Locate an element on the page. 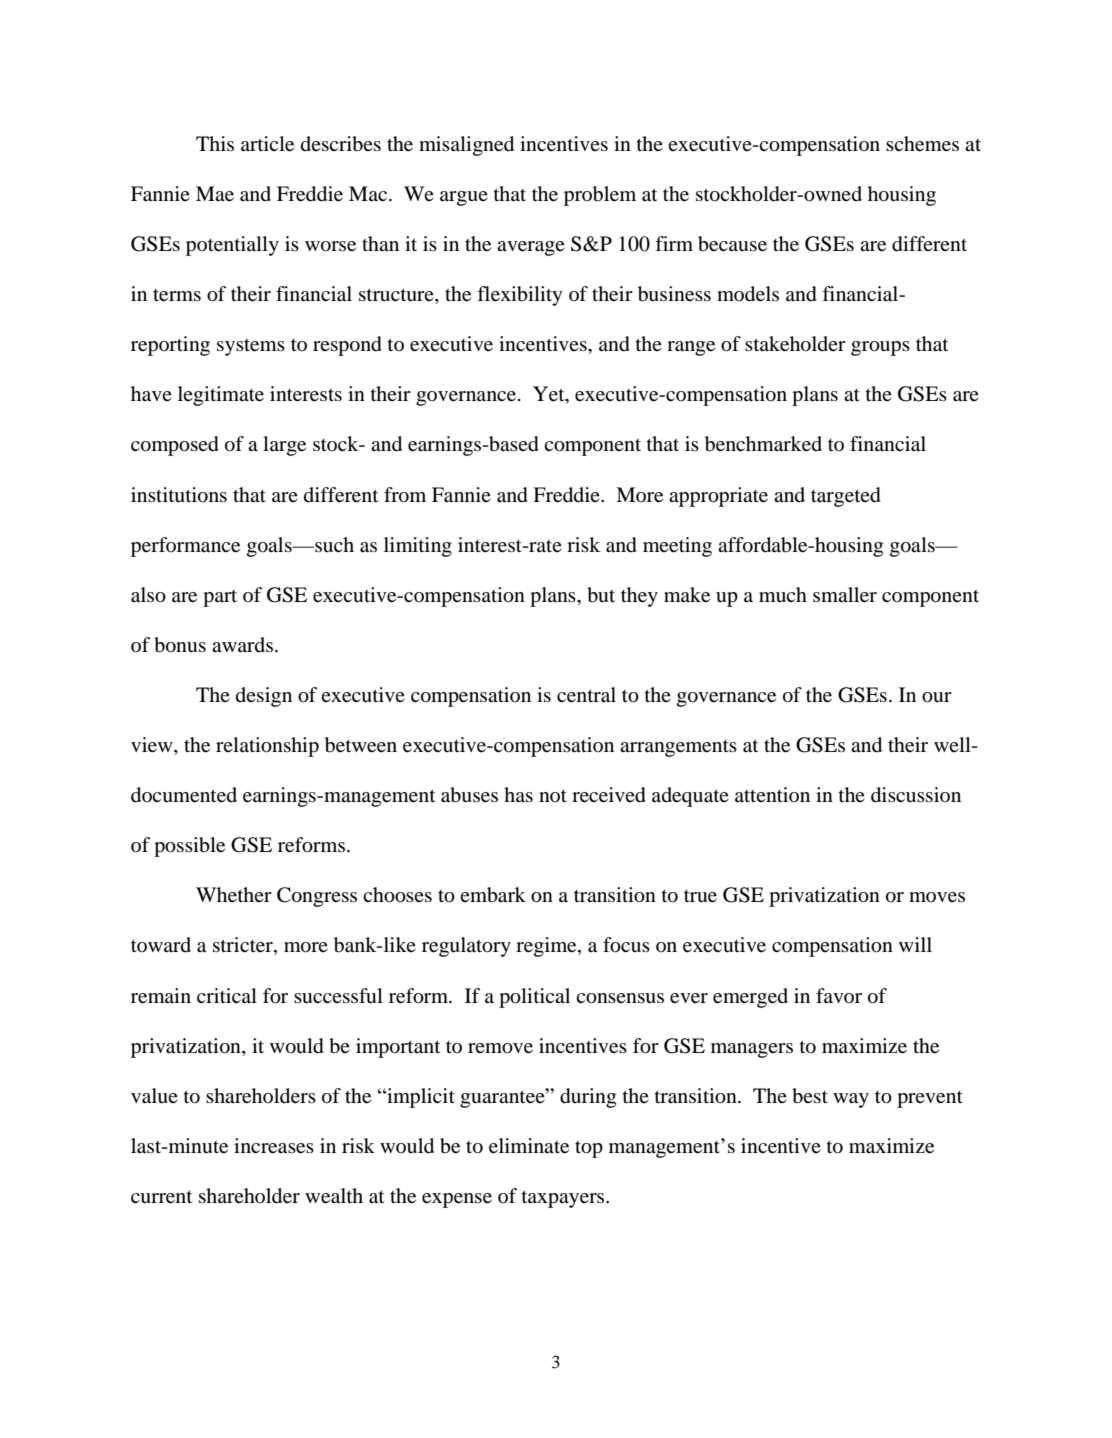 The image size is (1112, 1438). regime is located at coordinates (547, 947).
